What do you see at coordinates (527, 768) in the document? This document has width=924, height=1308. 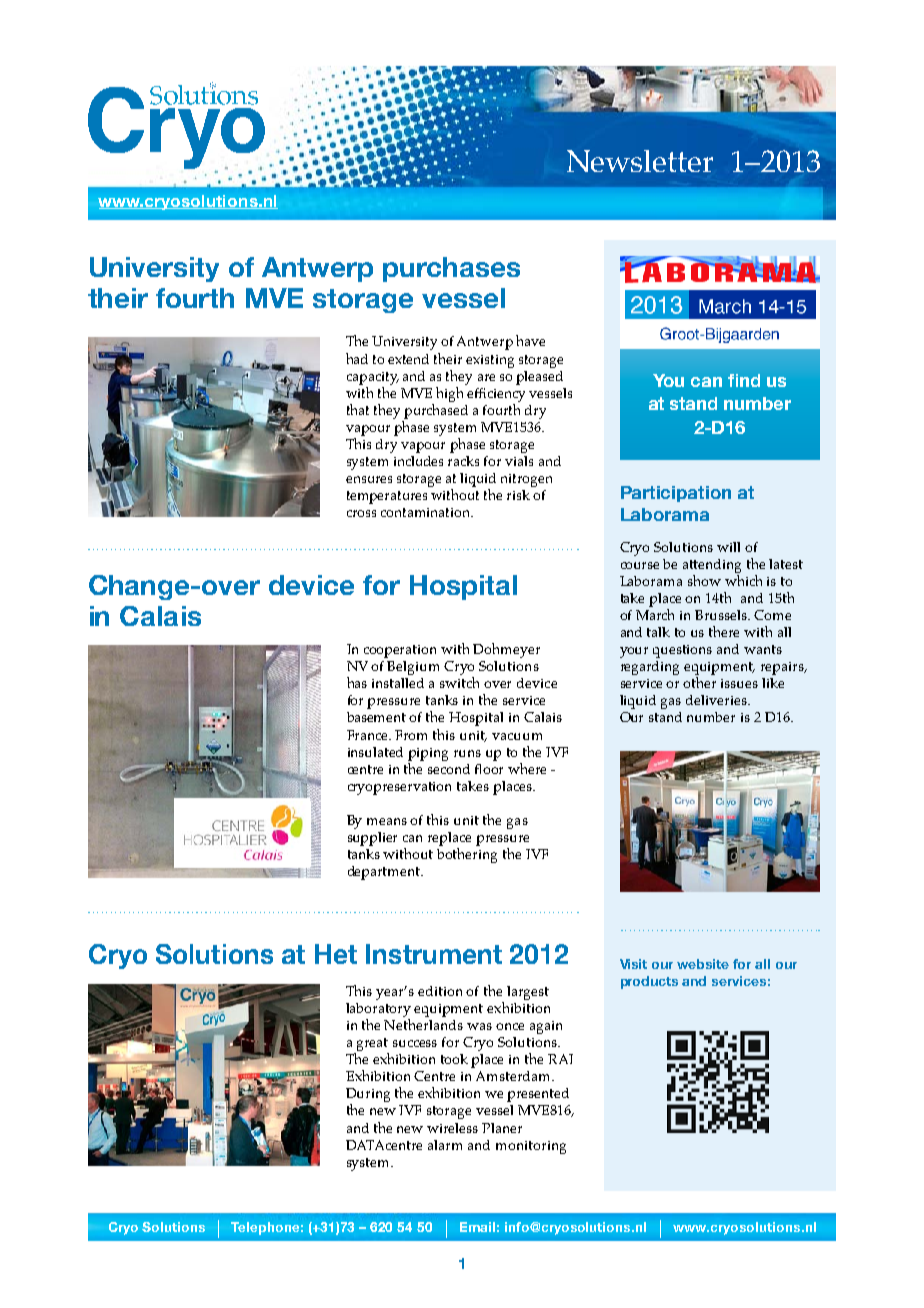 I see `where` at bounding box center [527, 768].
